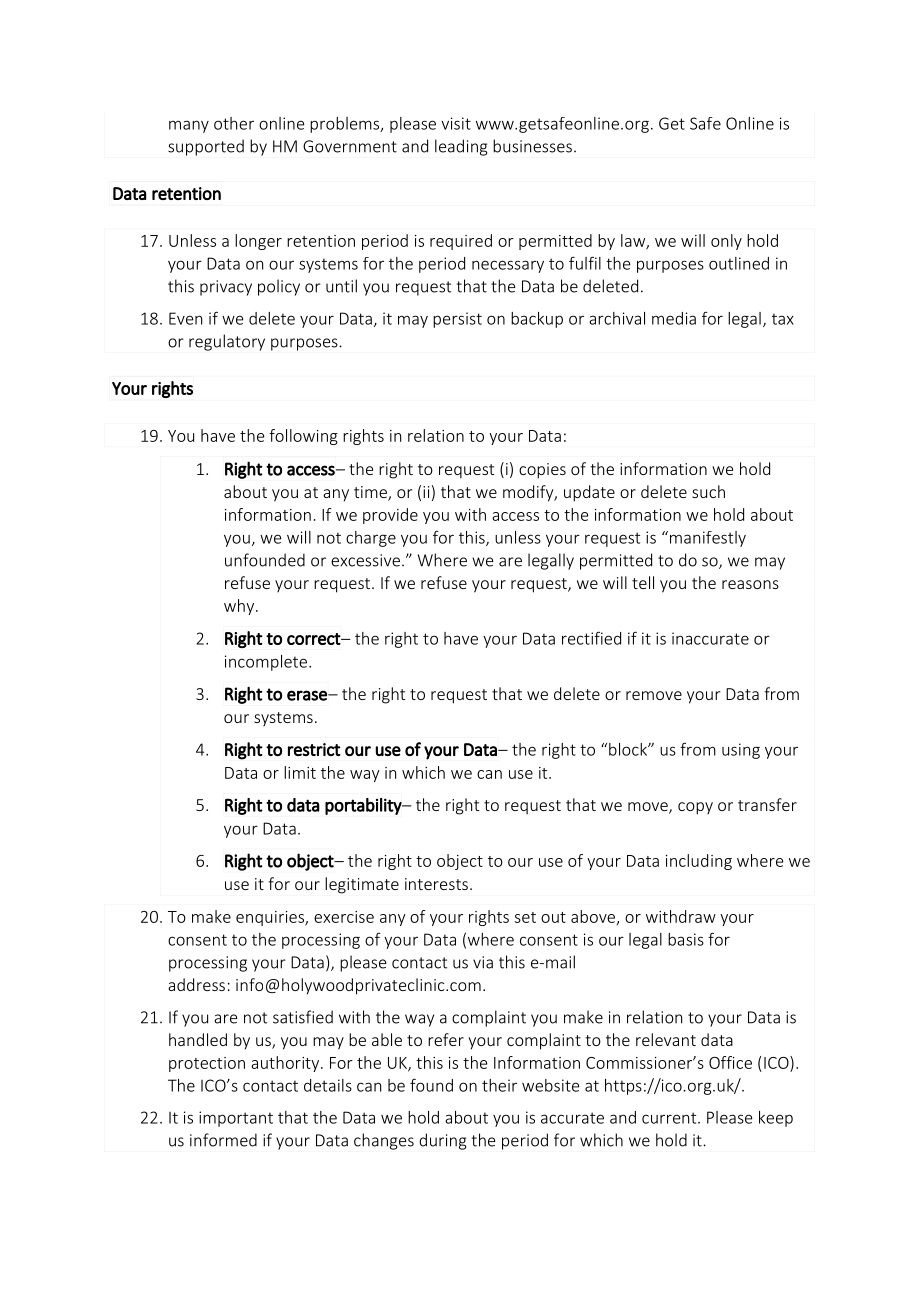 The image size is (924, 1308). I want to click on copy, so click(695, 808).
